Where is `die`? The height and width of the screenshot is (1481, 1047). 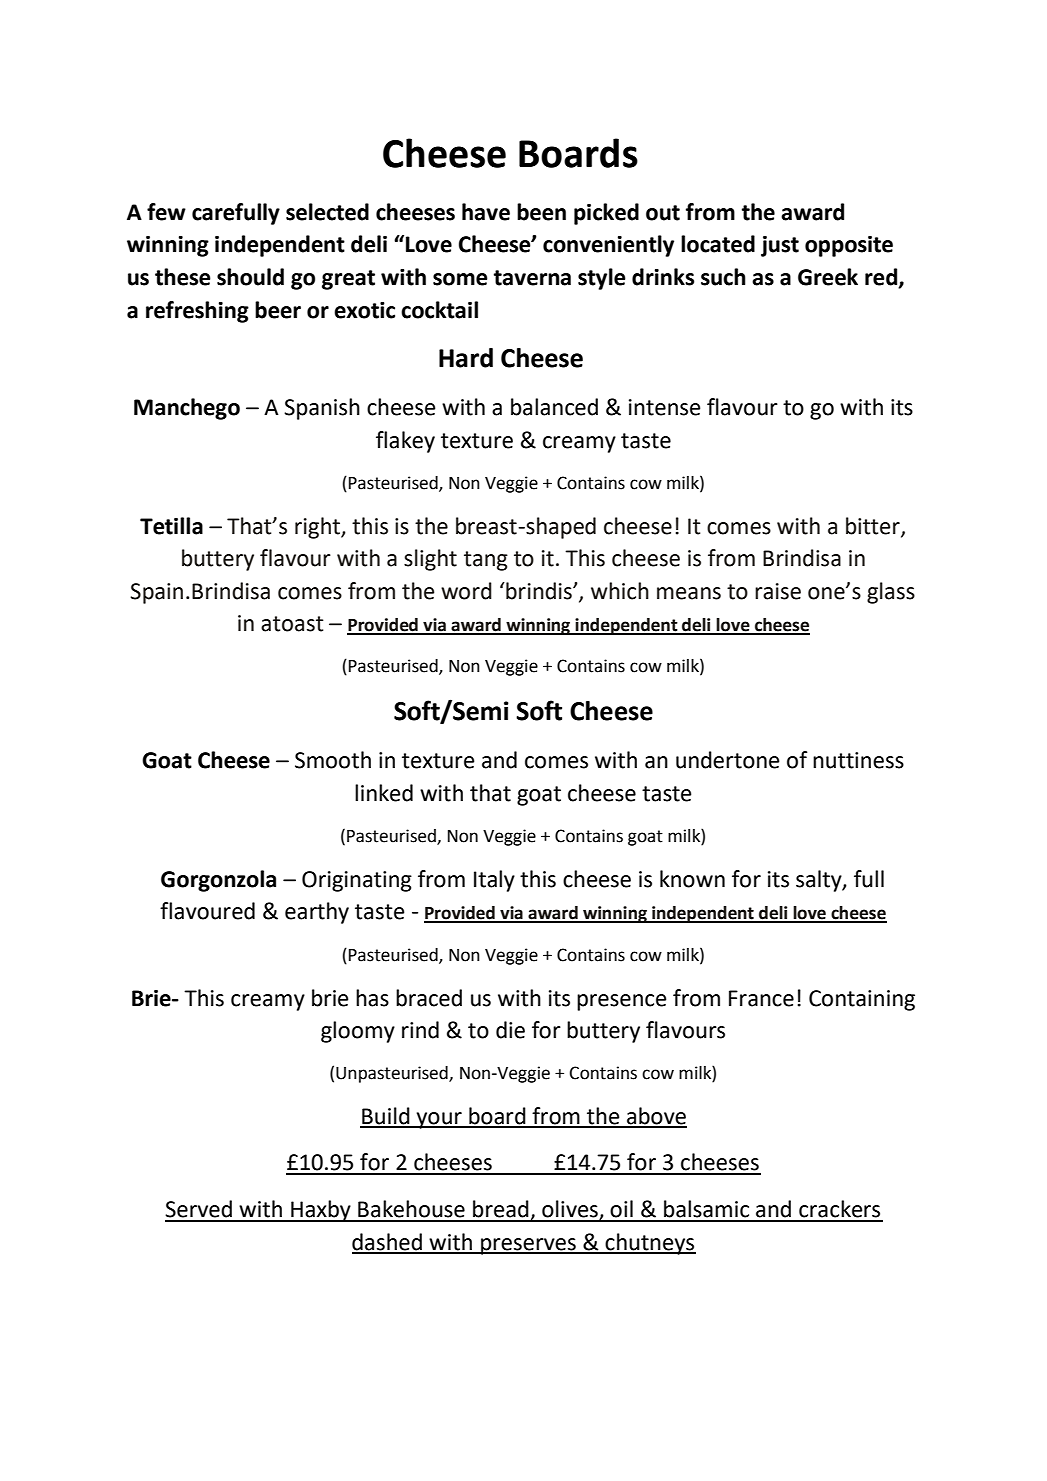
die is located at coordinates (510, 1030).
